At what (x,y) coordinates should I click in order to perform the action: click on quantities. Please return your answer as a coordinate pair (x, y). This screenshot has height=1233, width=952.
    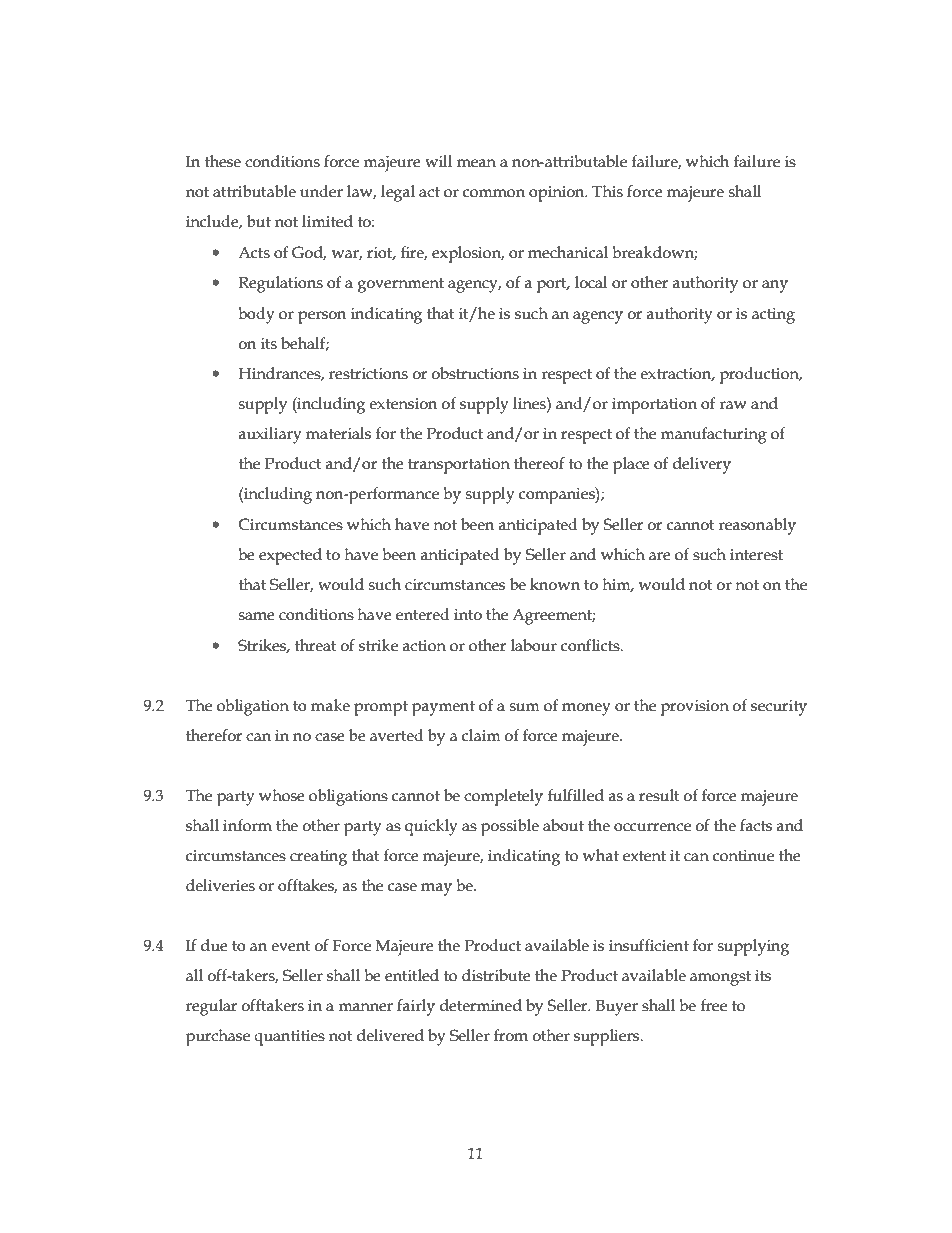
    Looking at the image, I should click on (289, 1038).
